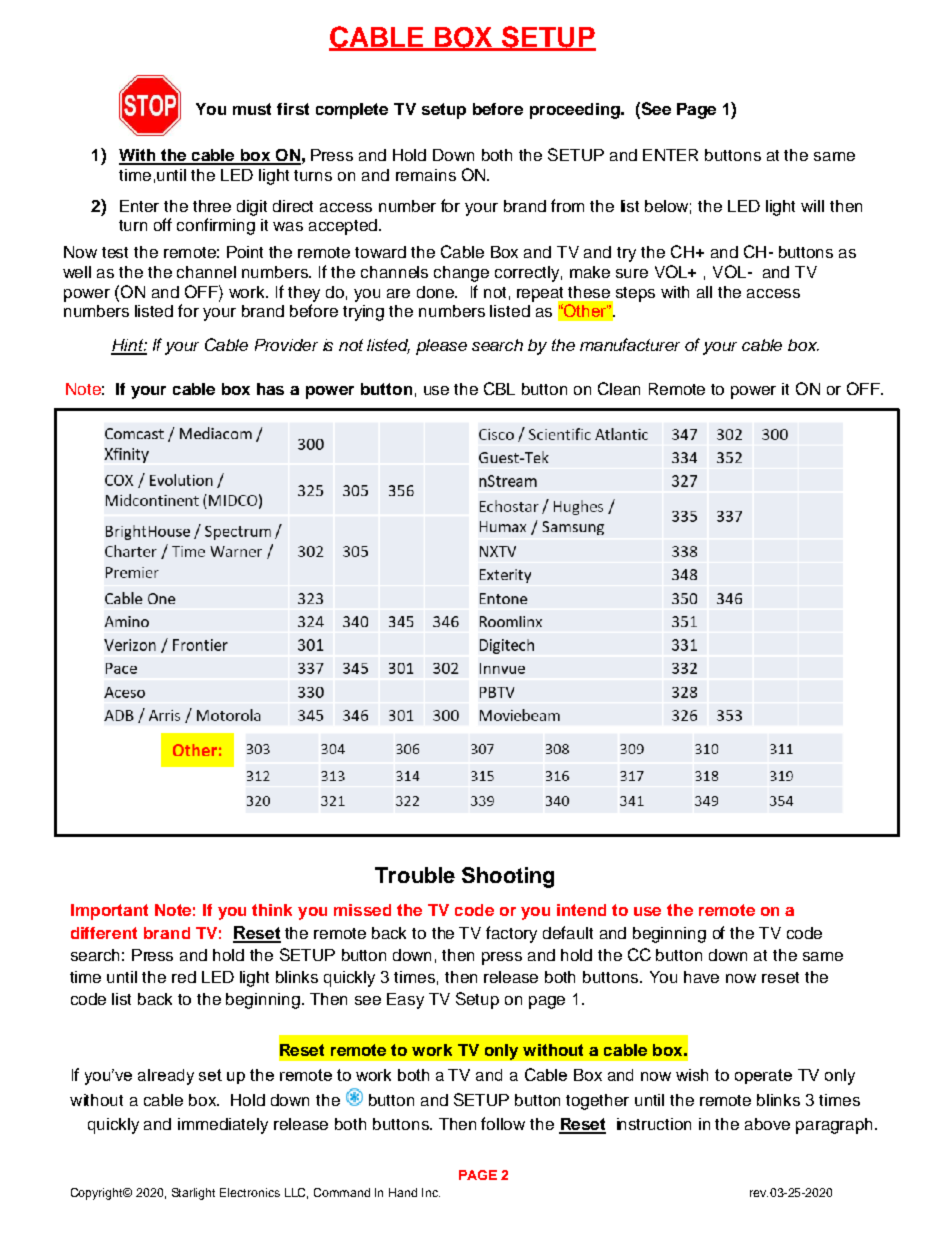 The height and width of the screenshot is (1233, 952). Describe the element at coordinates (812, 206) in the screenshot. I see `will` at that location.
